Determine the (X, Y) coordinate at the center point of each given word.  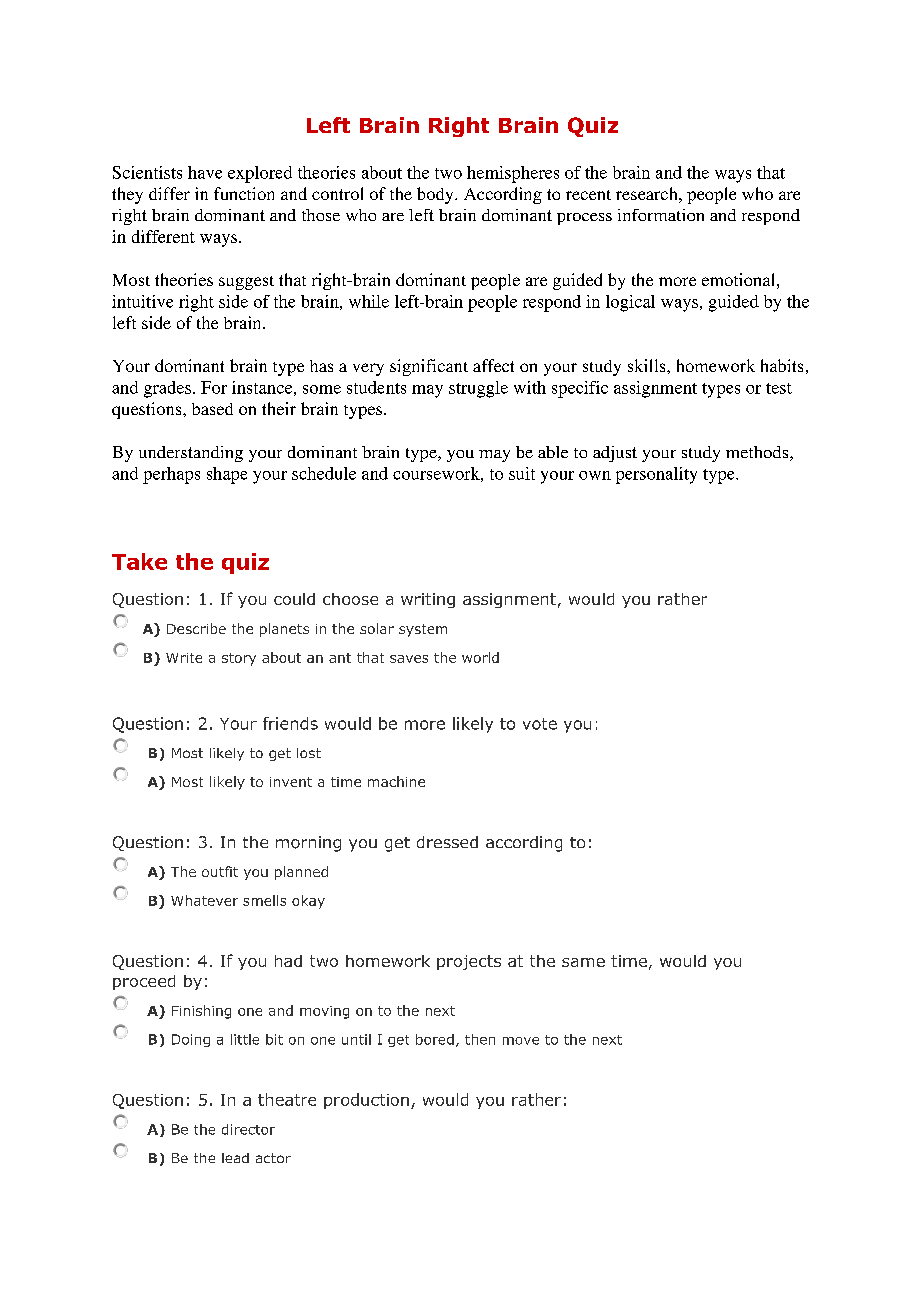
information (661, 215)
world (480, 657)
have (205, 172)
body (436, 195)
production (366, 1101)
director (248, 1129)
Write (184, 658)
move (521, 1041)
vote (540, 724)
